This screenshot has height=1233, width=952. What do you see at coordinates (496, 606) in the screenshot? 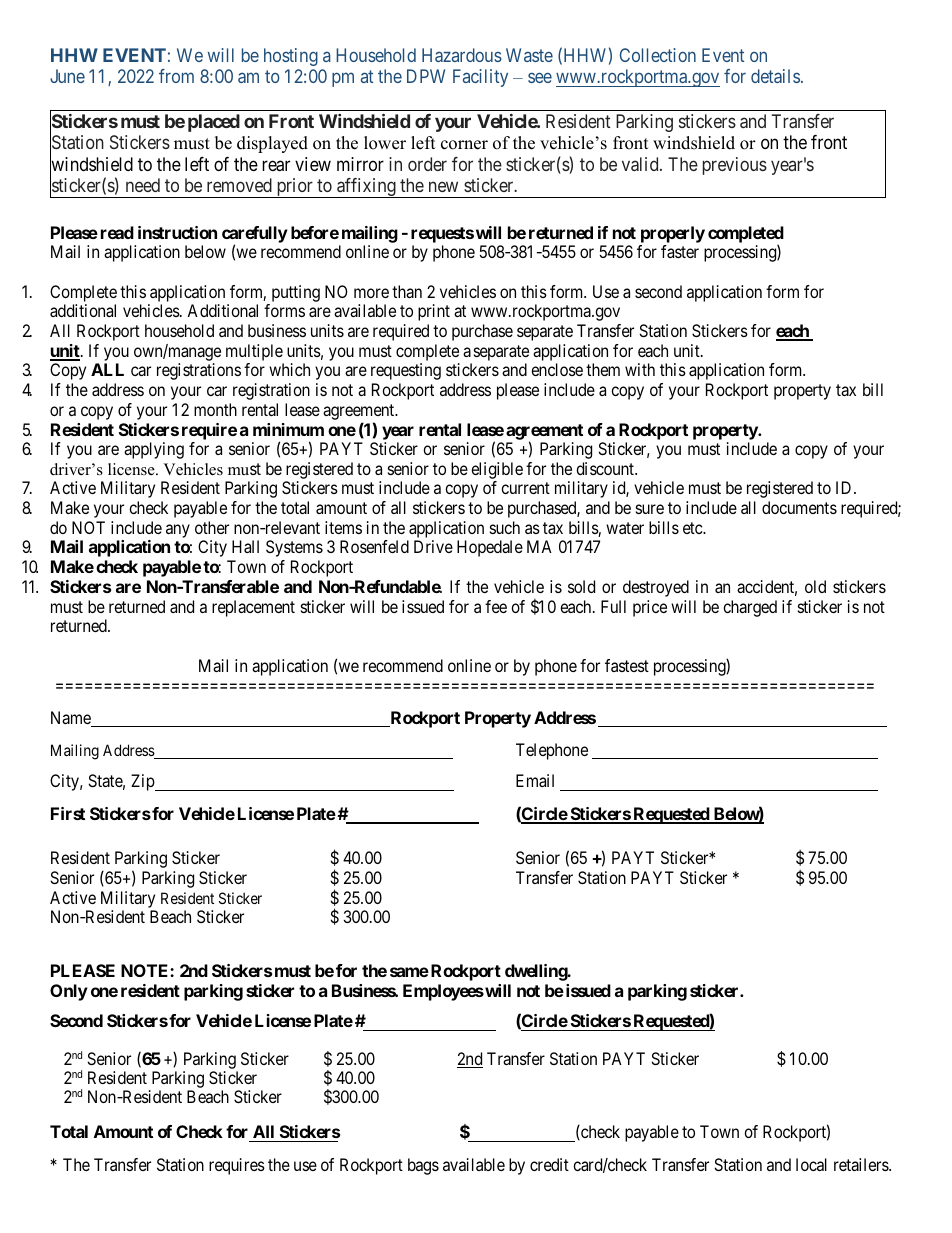
I see `fee` at bounding box center [496, 606].
